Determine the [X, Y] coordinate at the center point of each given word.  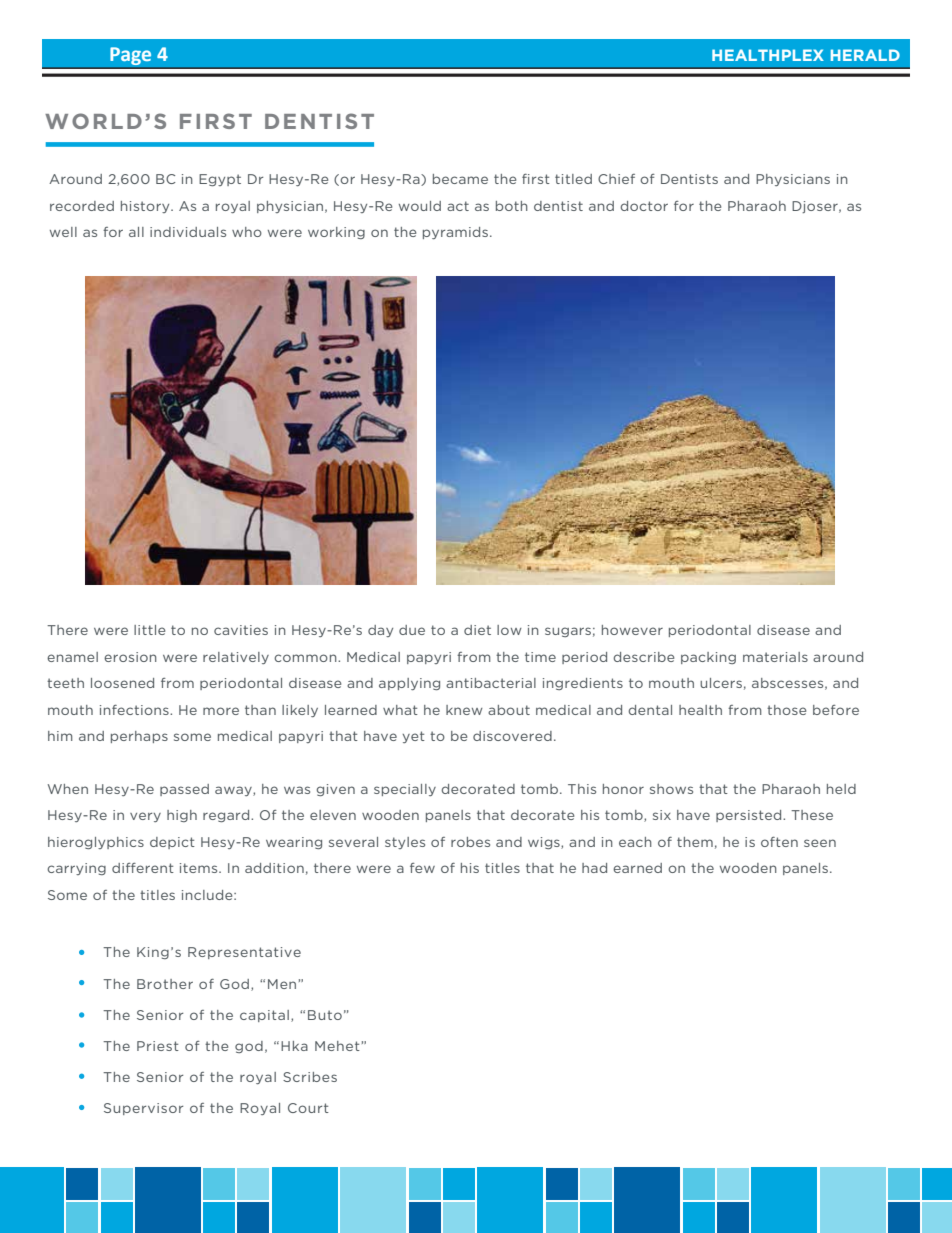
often [779, 842]
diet [477, 630]
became [460, 179]
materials [775, 657]
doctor [644, 206]
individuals [188, 232]
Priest [158, 1046]
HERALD [865, 55]
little [149, 630]
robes [470, 842]
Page [131, 56]
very [145, 817]
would [420, 206]
